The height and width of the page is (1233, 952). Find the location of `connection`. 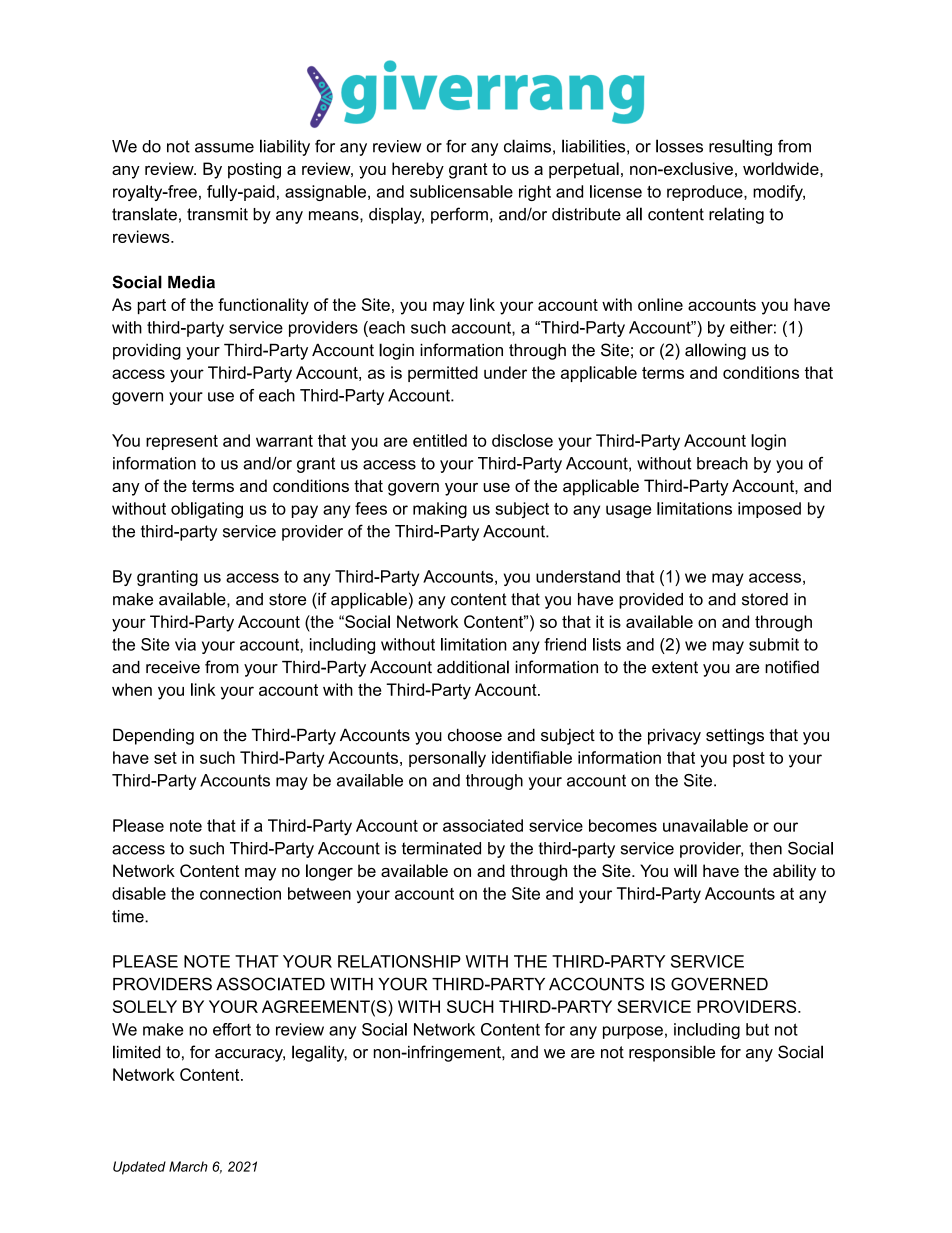

connection is located at coordinates (240, 893).
